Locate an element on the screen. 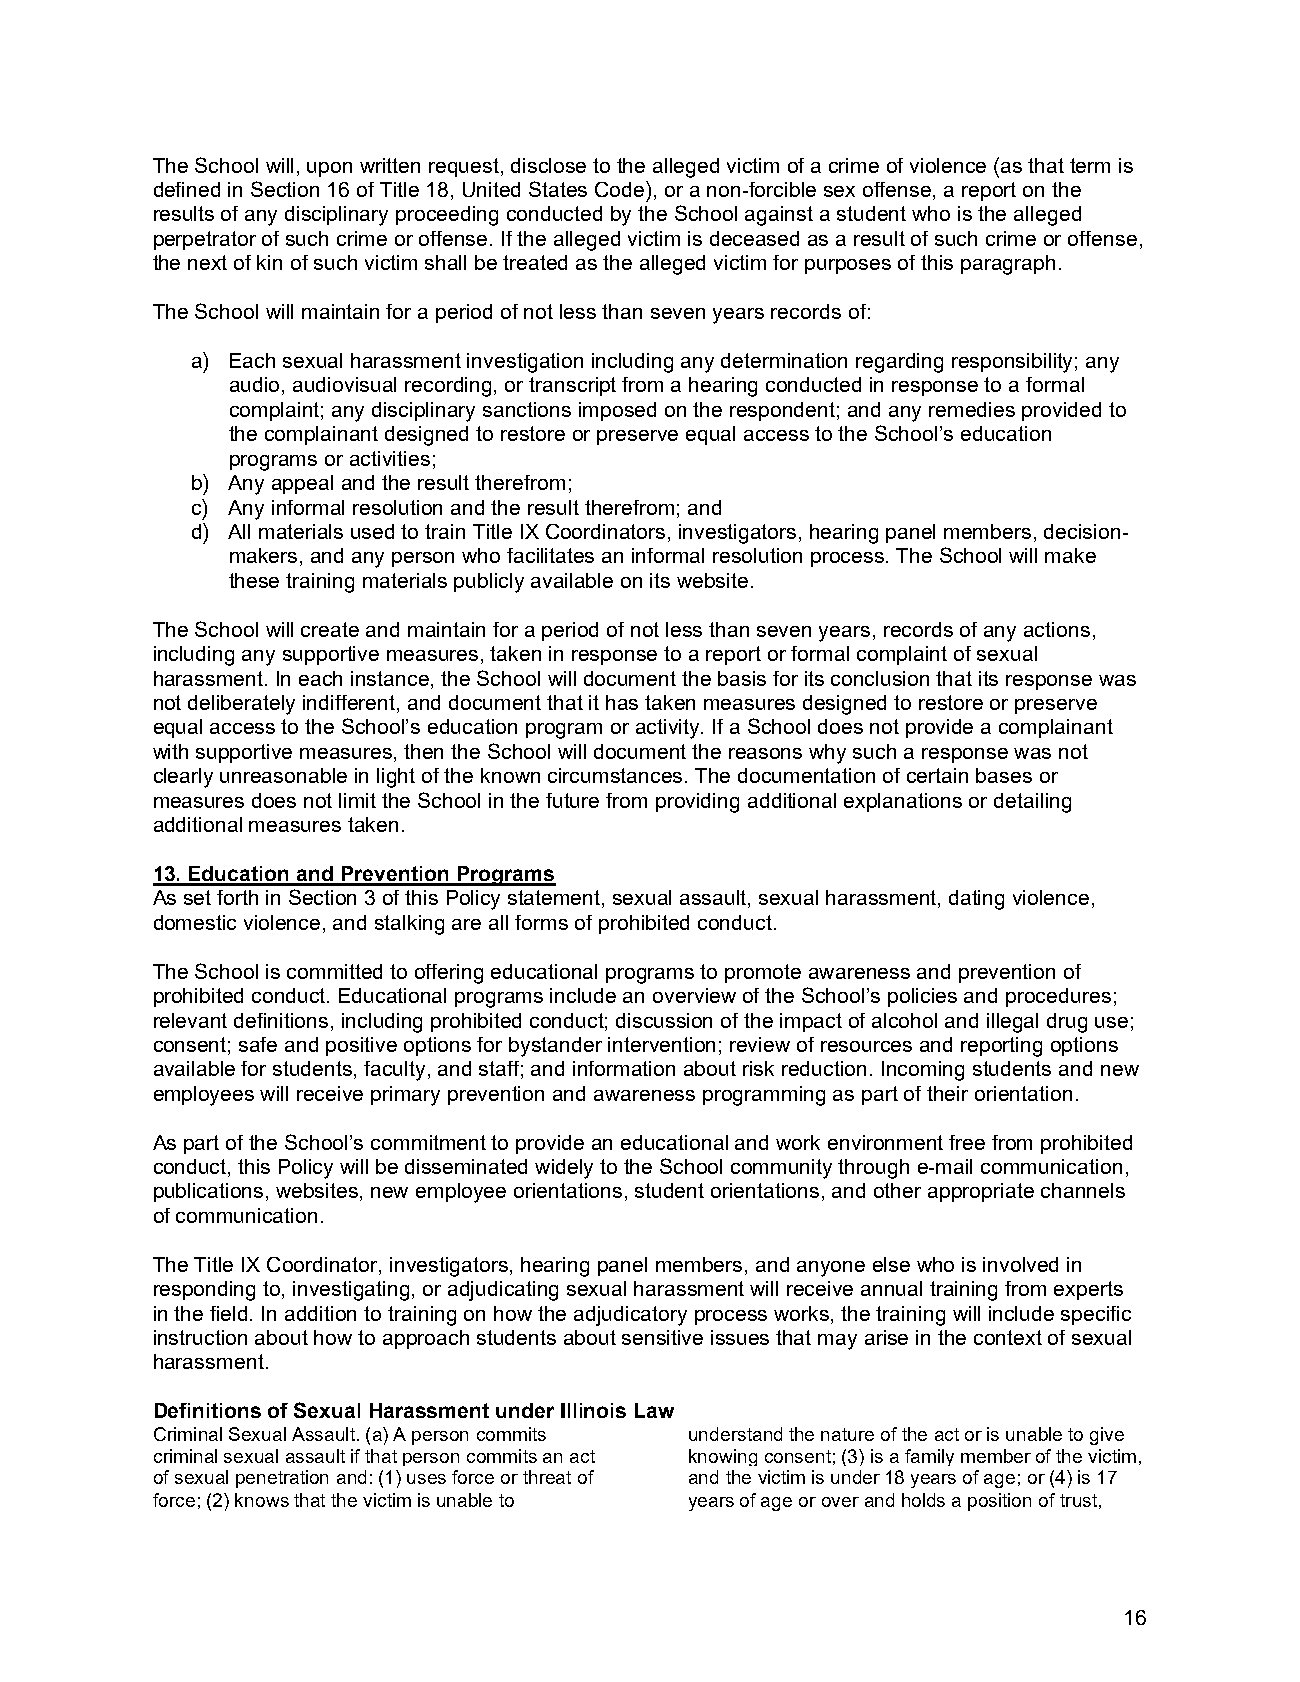  intervention is located at coordinates (661, 1044).
